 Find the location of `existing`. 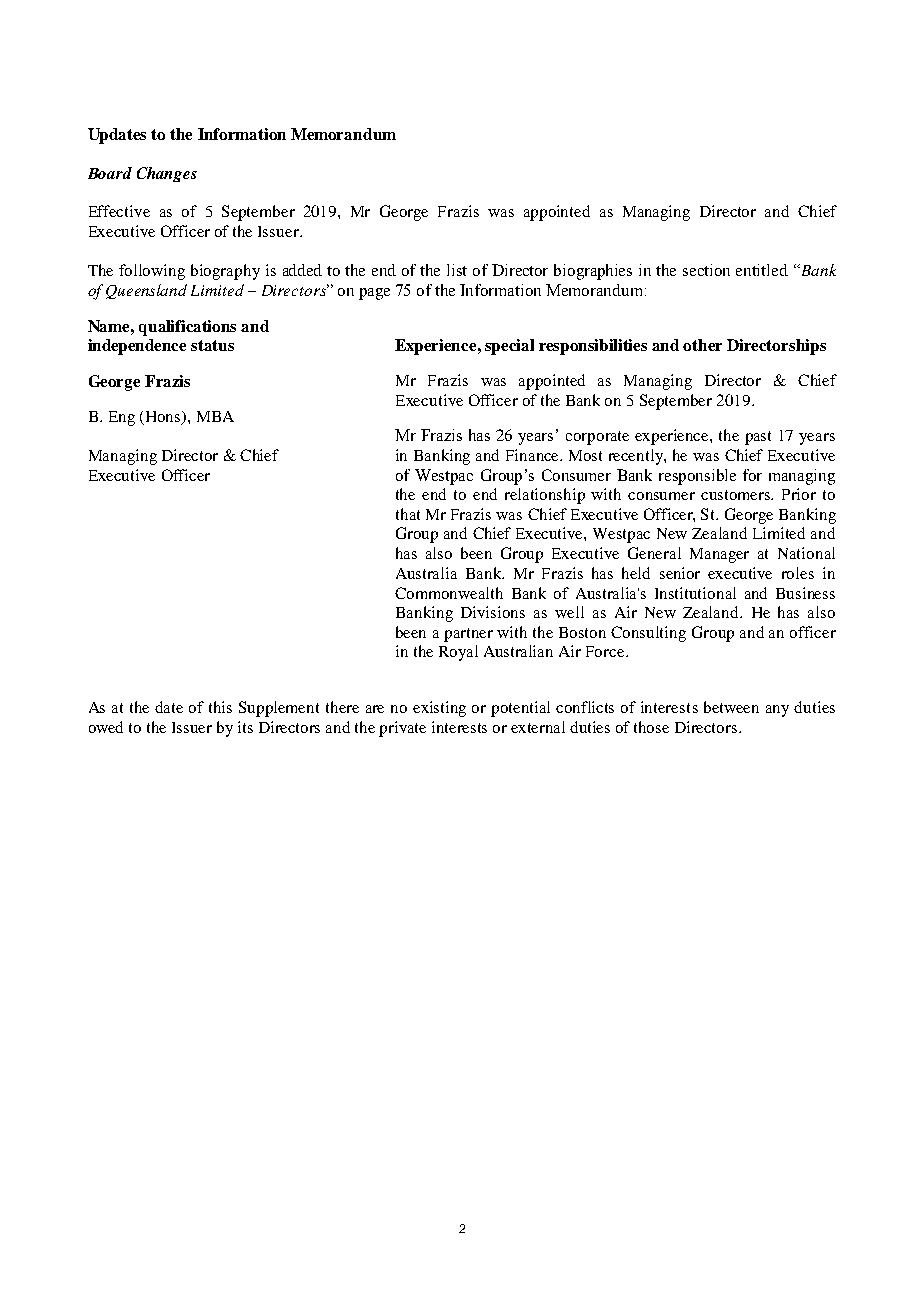

existing is located at coordinates (439, 709).
